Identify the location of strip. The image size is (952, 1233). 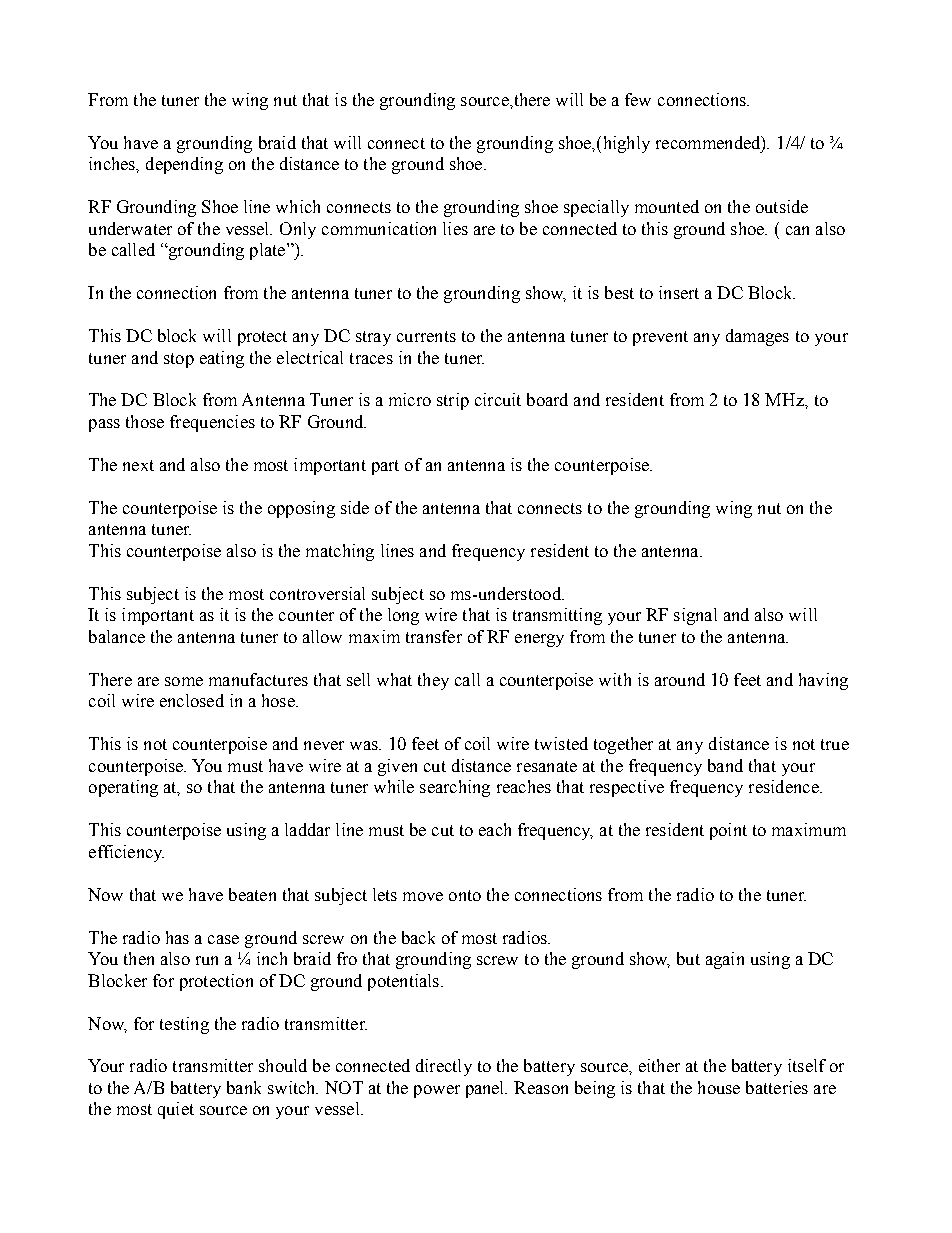
(453, 401).
